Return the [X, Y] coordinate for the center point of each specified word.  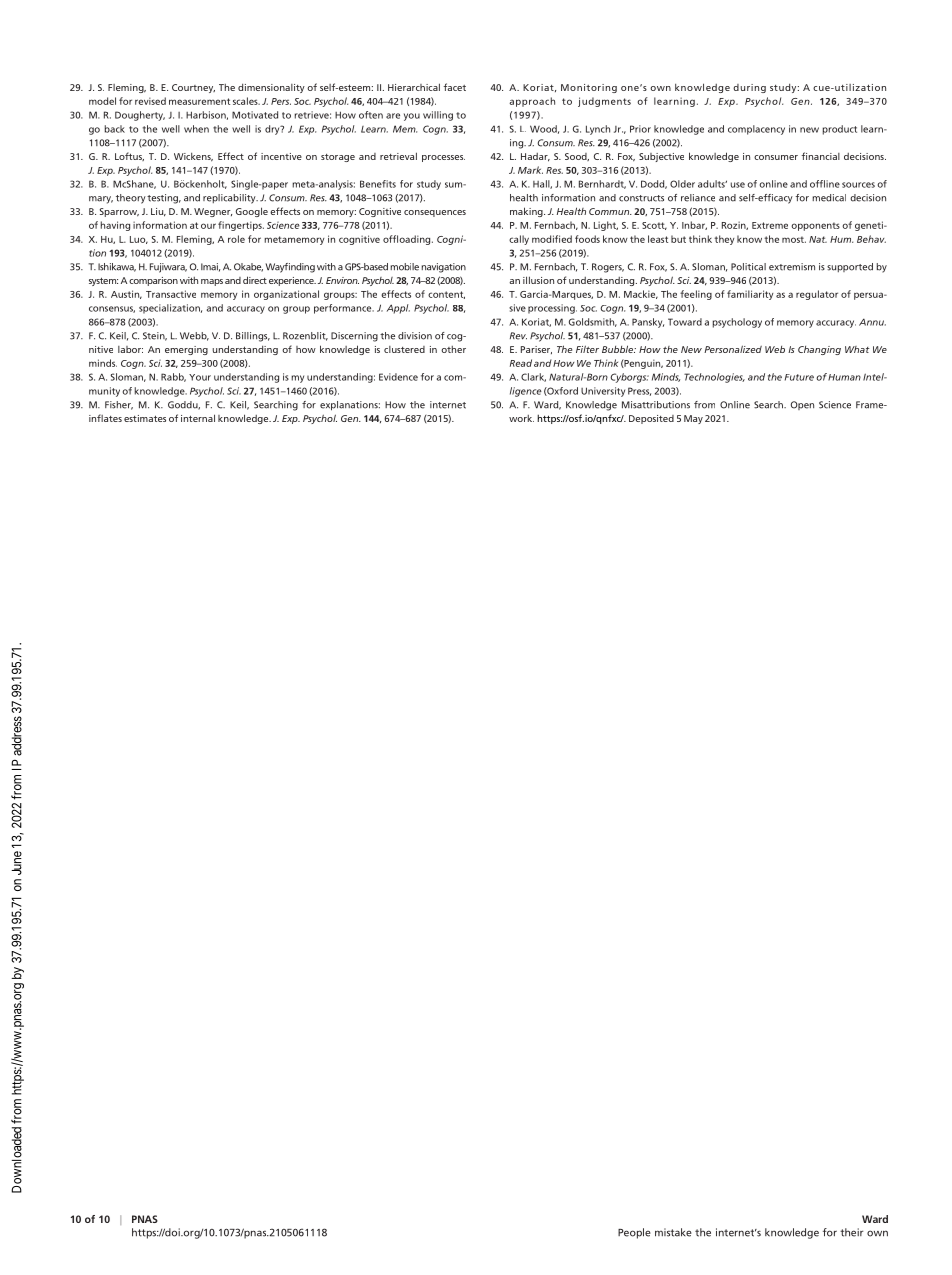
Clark [533, 377]
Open [802, 405]
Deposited [651, 419]
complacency [756, 130]
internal [198, 418]
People [634, 1233]
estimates [145, 418]
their [851, 1232]
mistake [673, 1232]
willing [438, 116]
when [196, 129]
